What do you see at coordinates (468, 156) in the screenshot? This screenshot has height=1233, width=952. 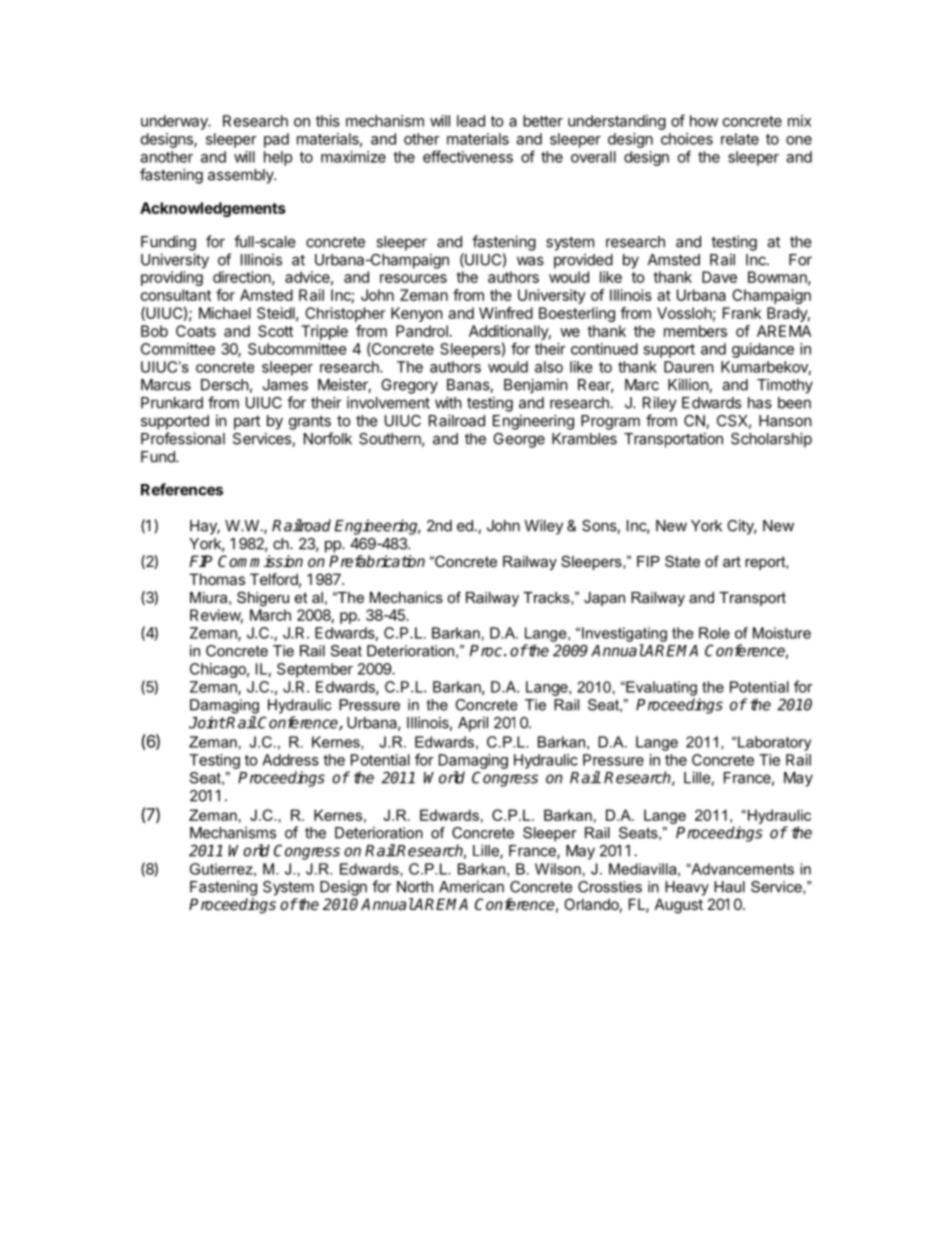 I see `effectiveness` at bounding box center [468, 156].
